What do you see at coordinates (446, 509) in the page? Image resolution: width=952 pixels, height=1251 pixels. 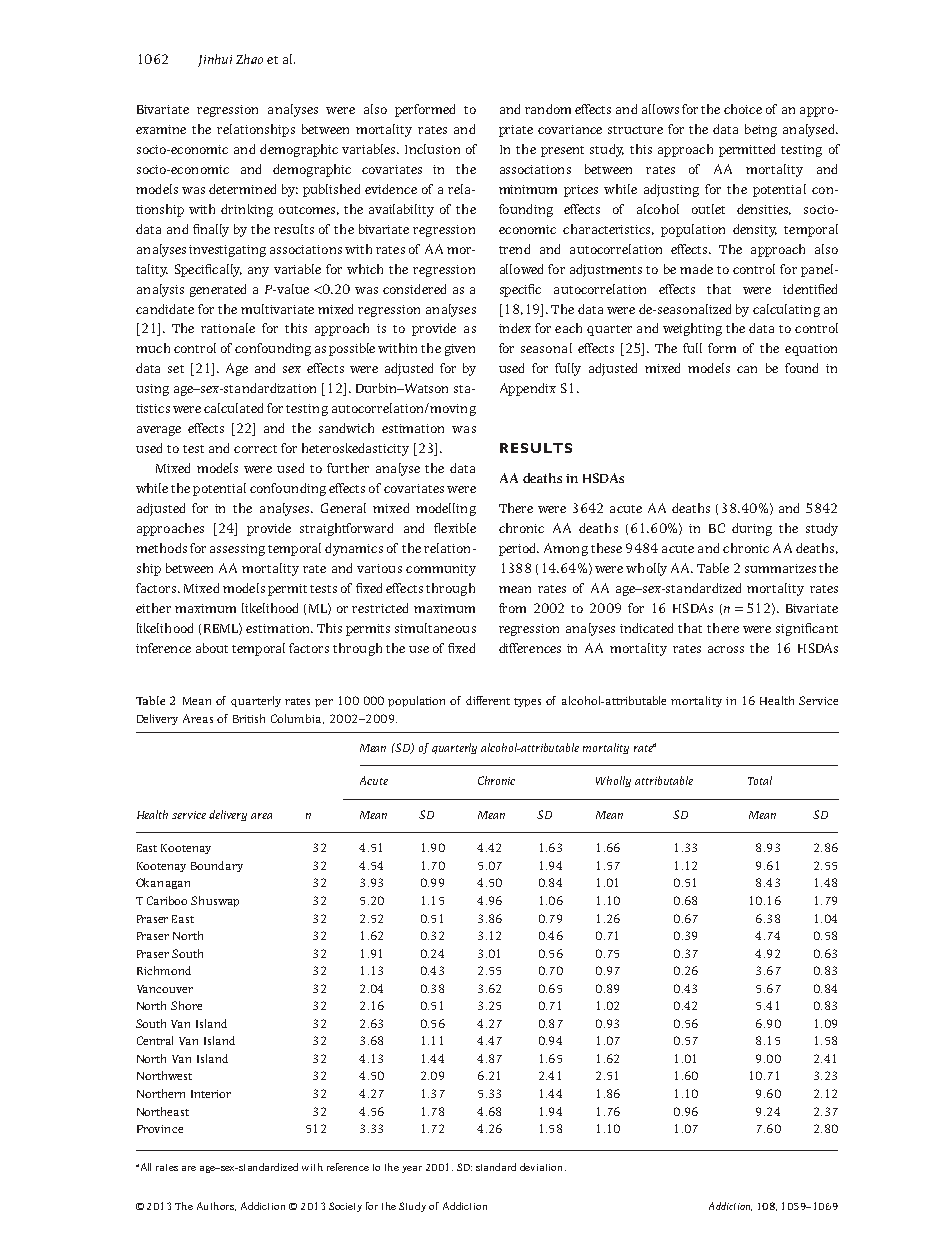 I see `modelling` at bounding box center [446, 509].
